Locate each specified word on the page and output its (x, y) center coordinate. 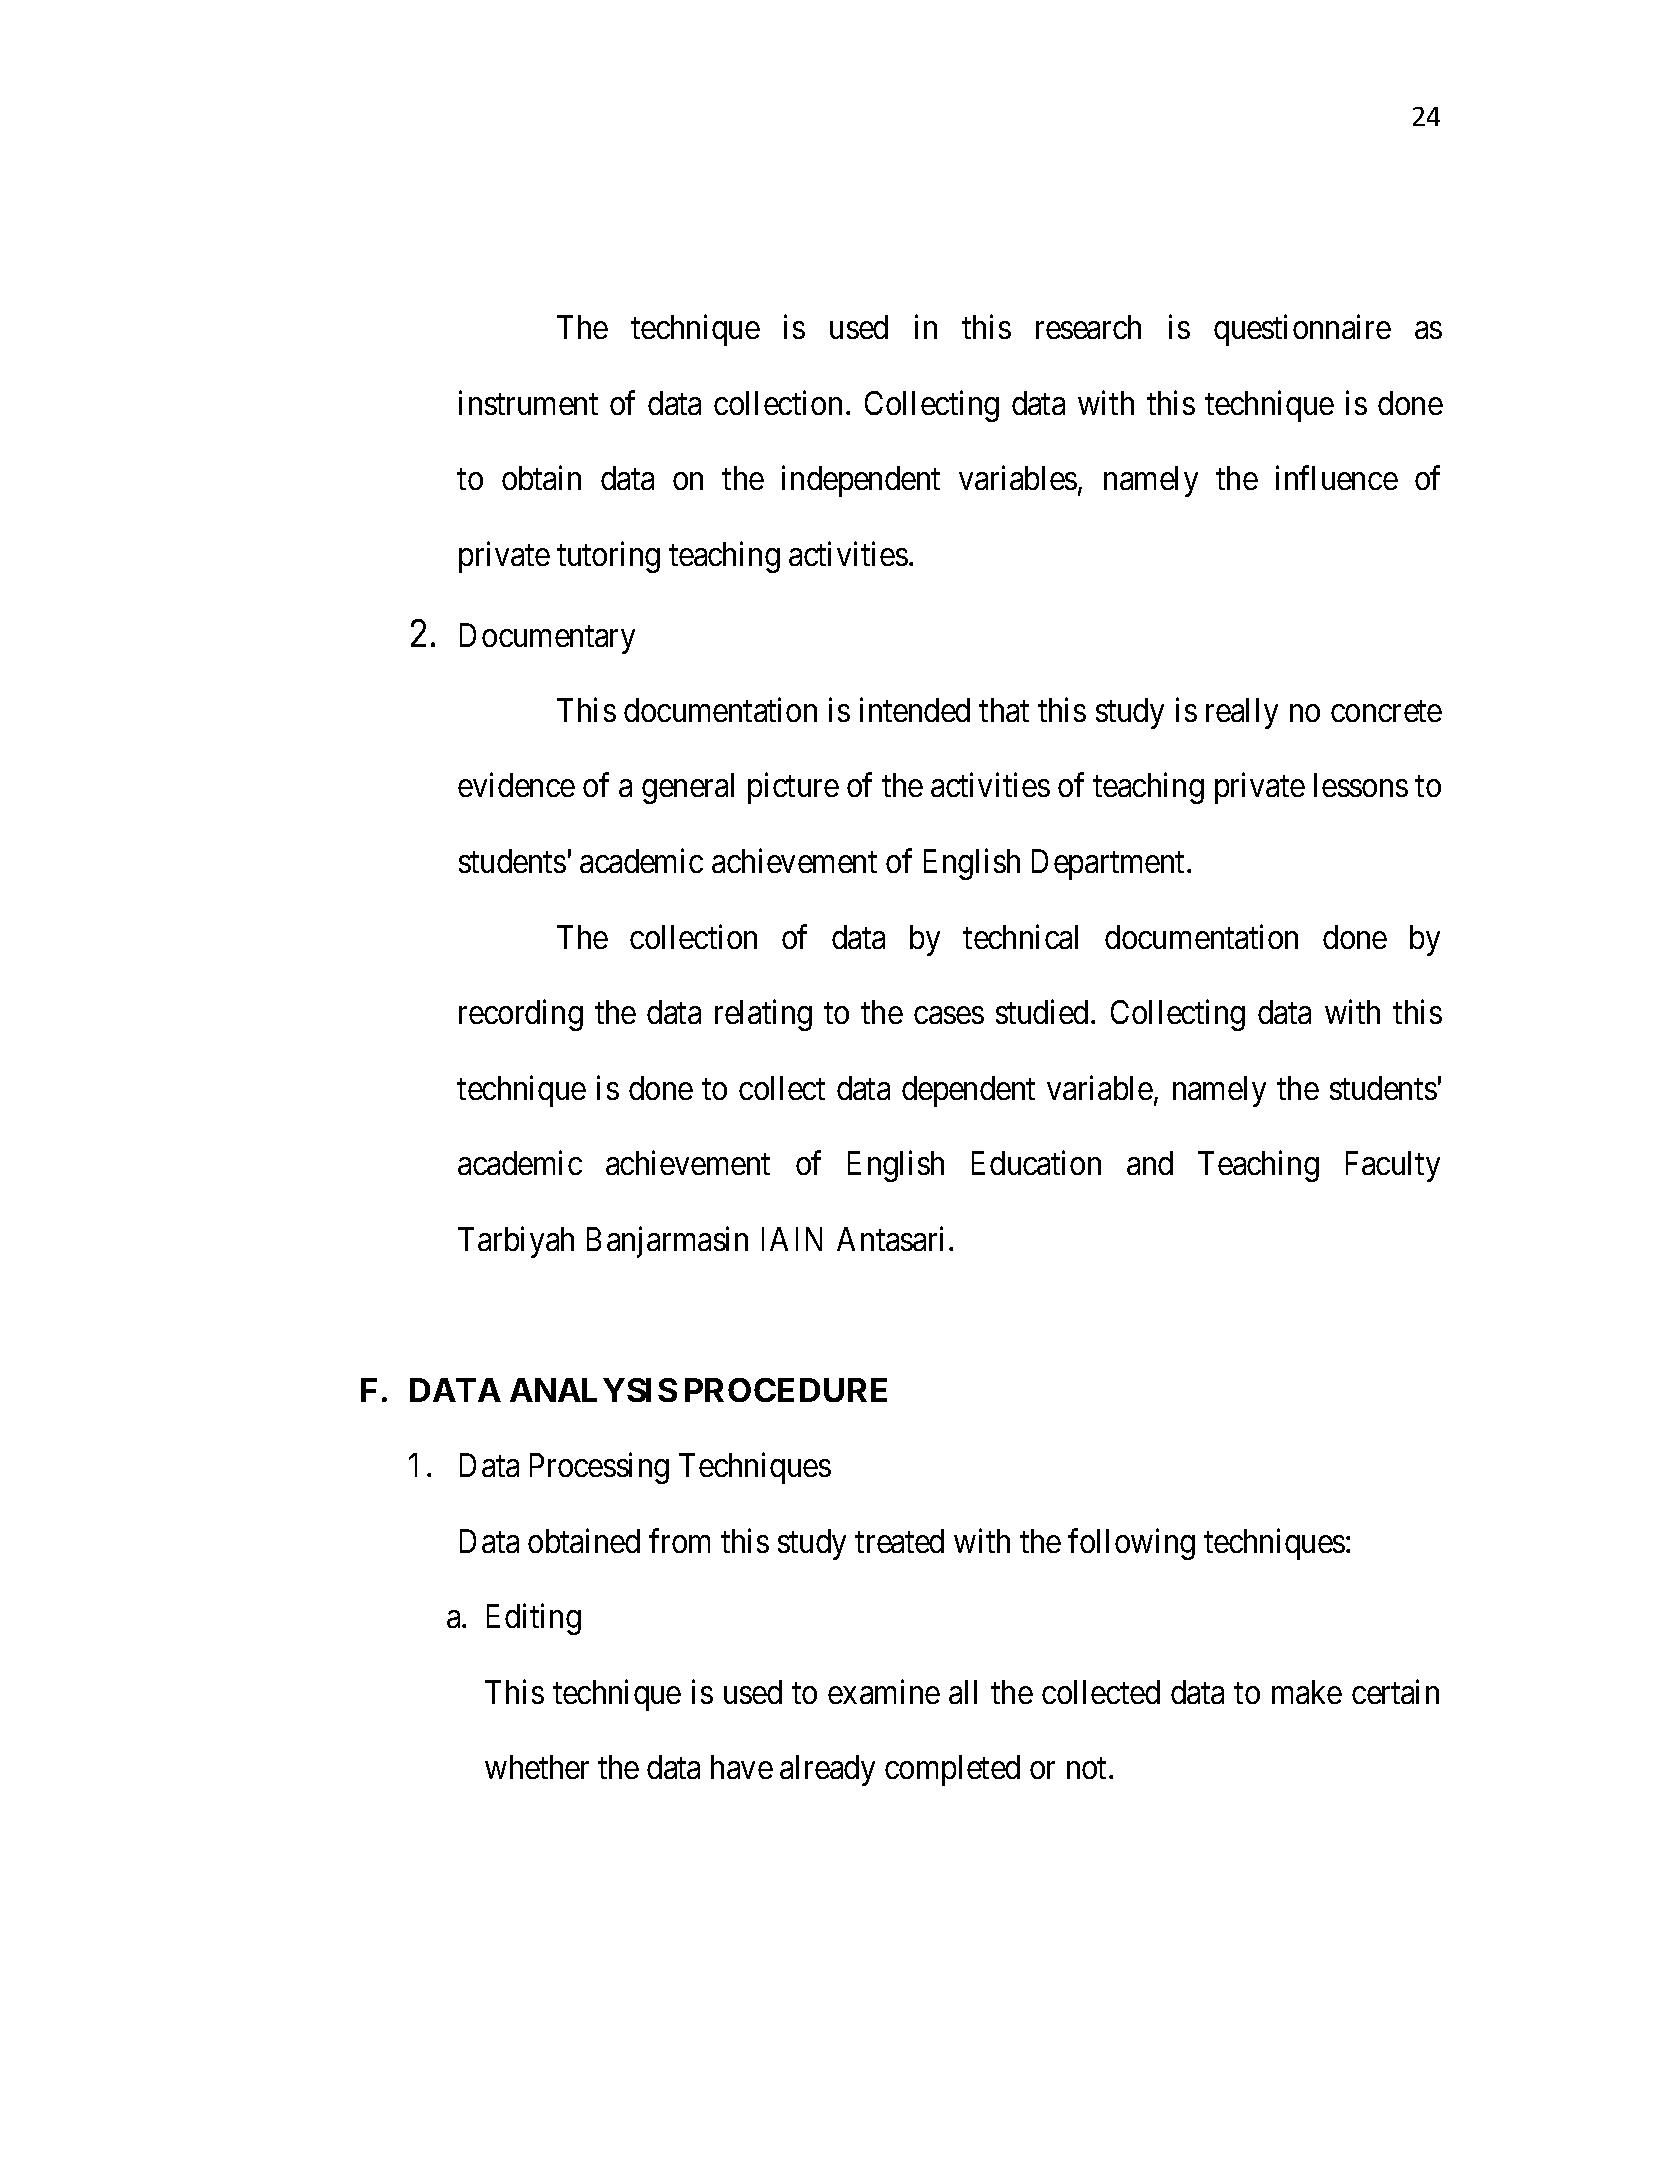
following (1131, 1544)
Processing (599, 1468)
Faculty (1393, 1166)
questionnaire (1302, 330)
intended (915, 710)
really (1242, 713)
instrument (528, 403)
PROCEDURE (786, 1390)
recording (521, 1015)
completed (952, 1770)
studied (1042, 1012)
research (1088, 327)
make (1307, 1692)
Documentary (547, 638)
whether (537, 1767)
